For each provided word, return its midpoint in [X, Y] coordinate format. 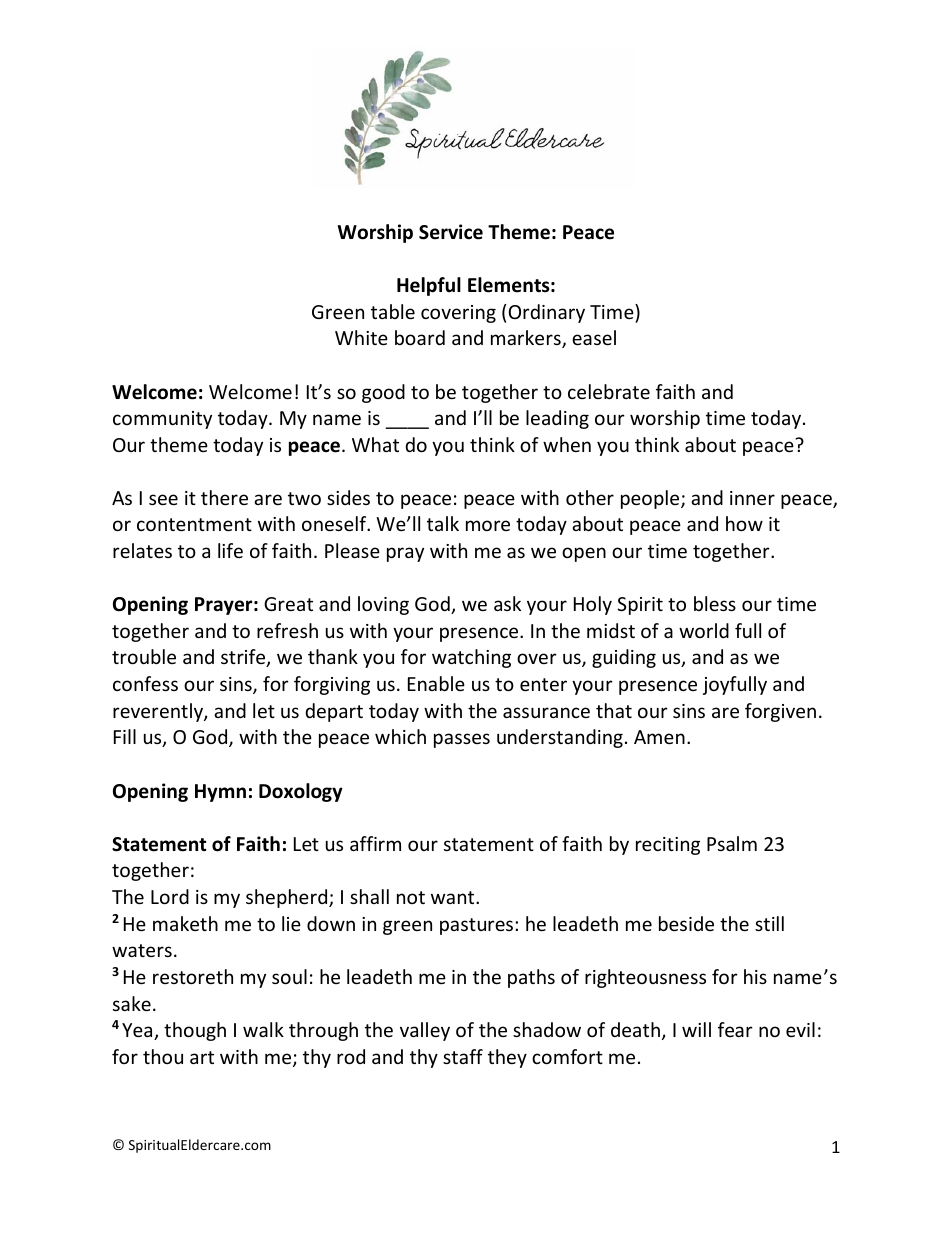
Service [451, 232]
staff [463, 1056]
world [704, 630]
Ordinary [547, 313]
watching [471, 658]
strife [244, 658]
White [361, 337]
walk [263, 1029]
